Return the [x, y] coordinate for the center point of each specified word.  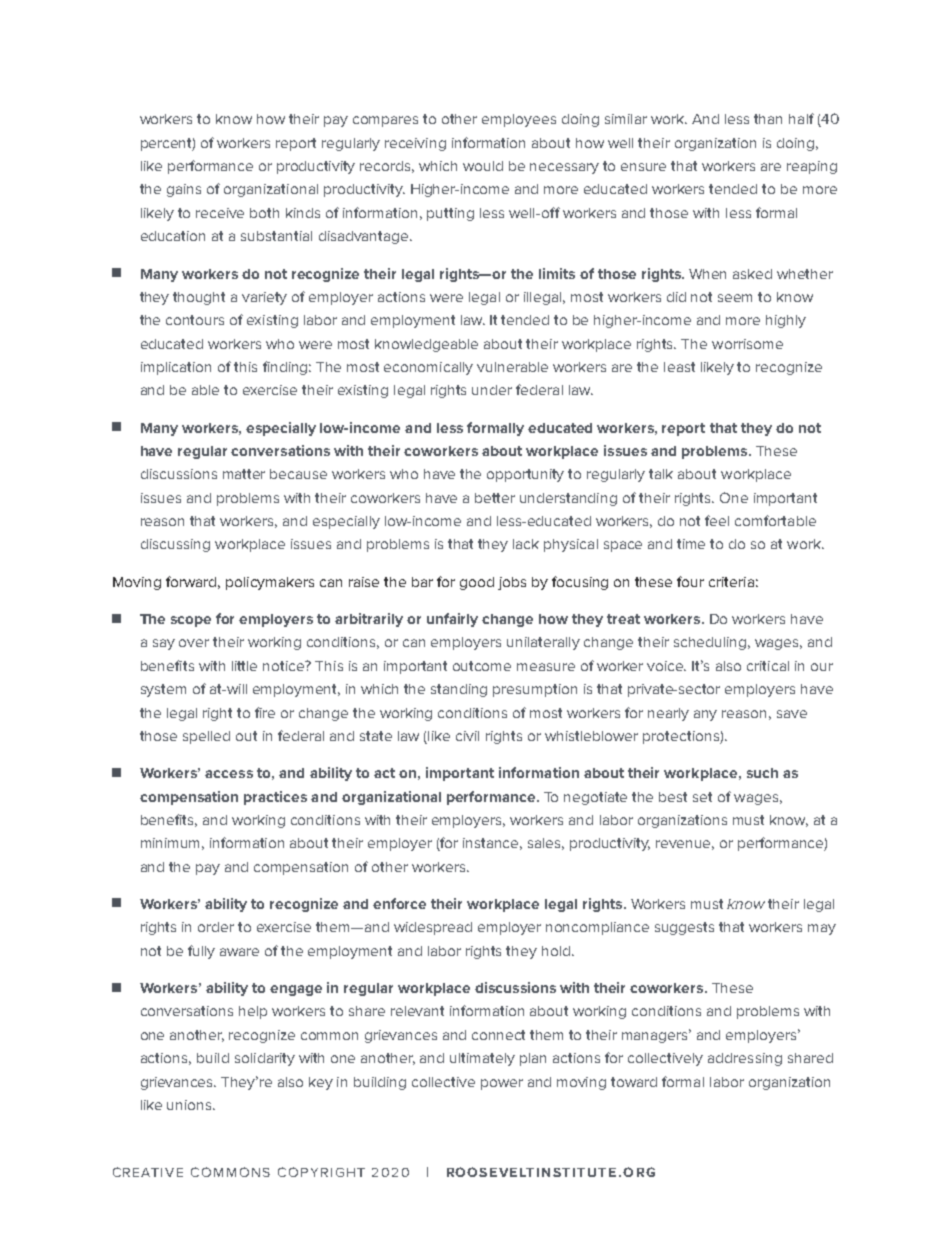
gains [184, 190]
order [216, 927]
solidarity [265, 1059]
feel [717, 520]
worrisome [747, 344]
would [483, 166]
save [792, 714]
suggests [684, 928]
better [495, 498]
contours [195, 320]
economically [428, 368]
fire [265, 712]
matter [244, 474]
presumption [535, 690]
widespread [433, 928]
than [768, 119]
